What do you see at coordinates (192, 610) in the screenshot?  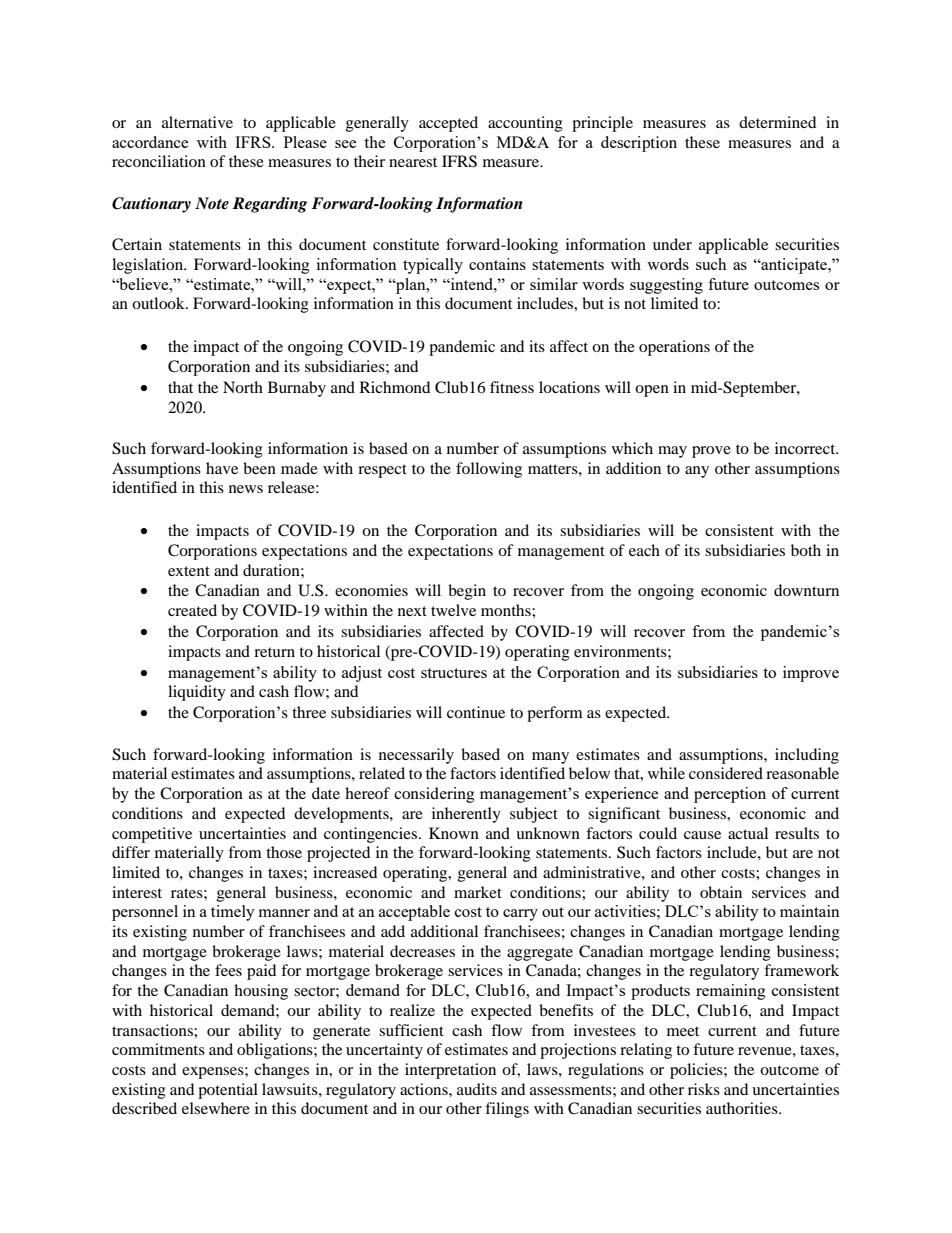 I see `created` at bounding box center [192, 610].
